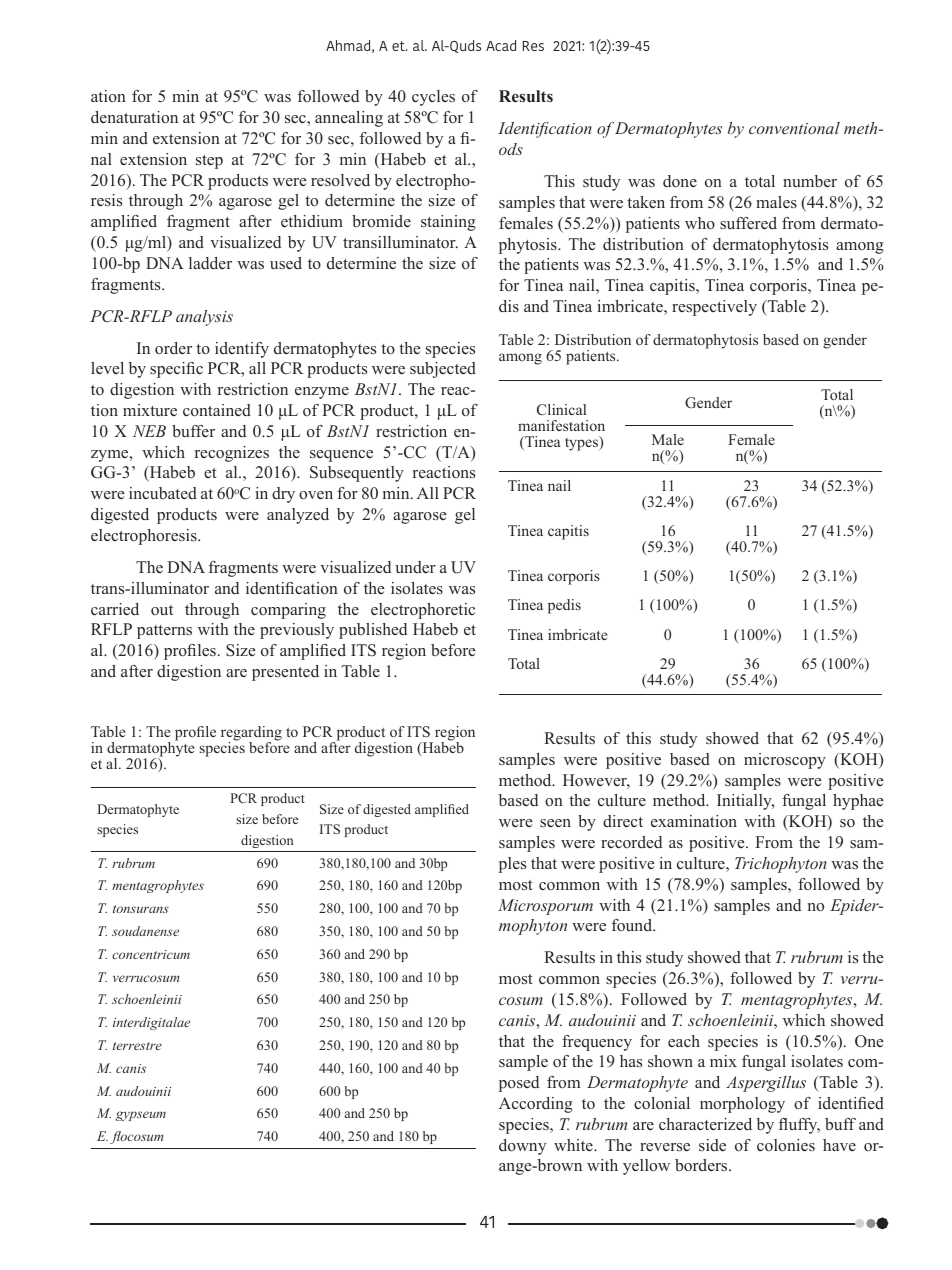 Image resolution: width=952 pixels, height=1270 pixels. I want to click on analysis, so click(204, 318).
